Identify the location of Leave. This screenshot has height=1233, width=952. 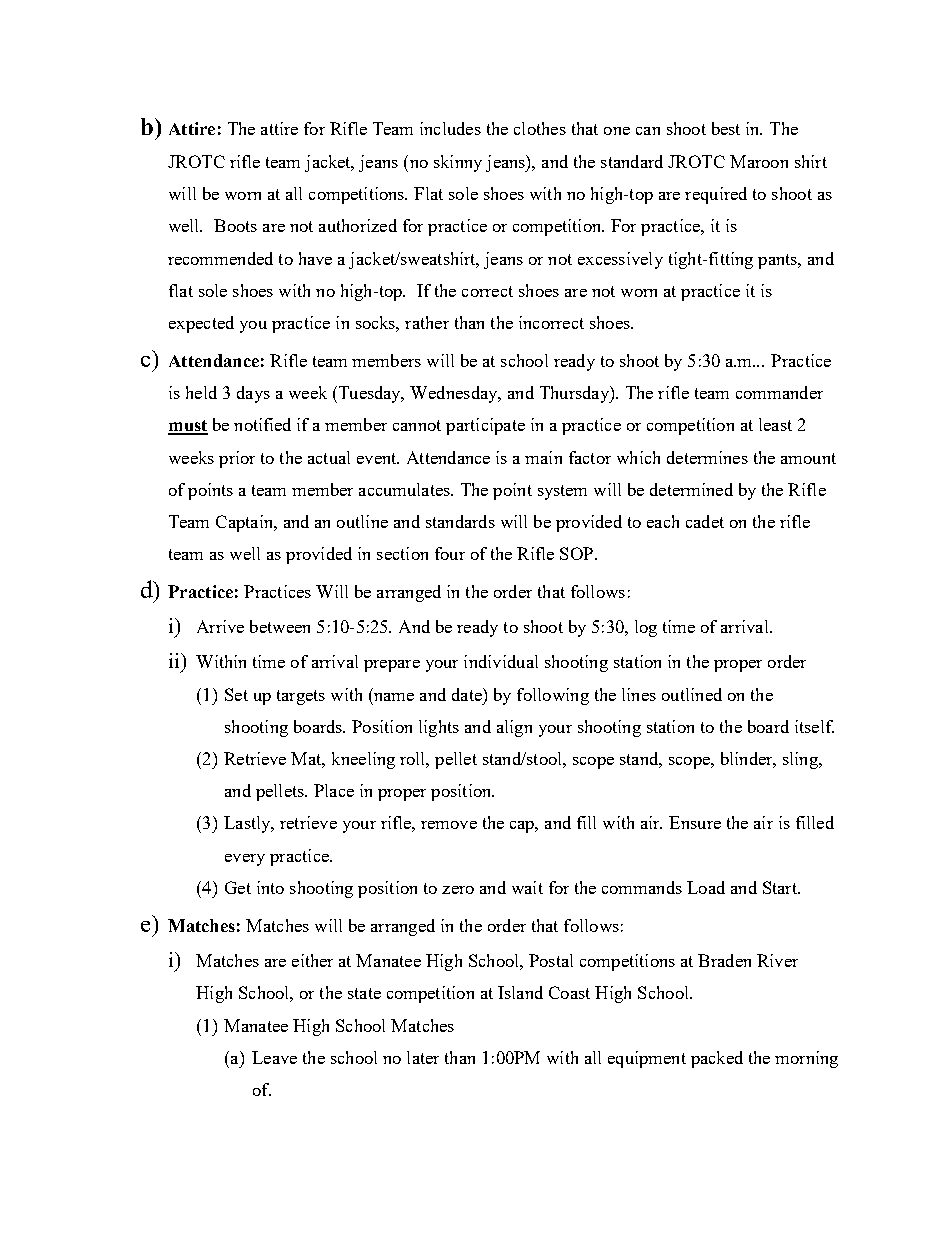
(274, 1057).
